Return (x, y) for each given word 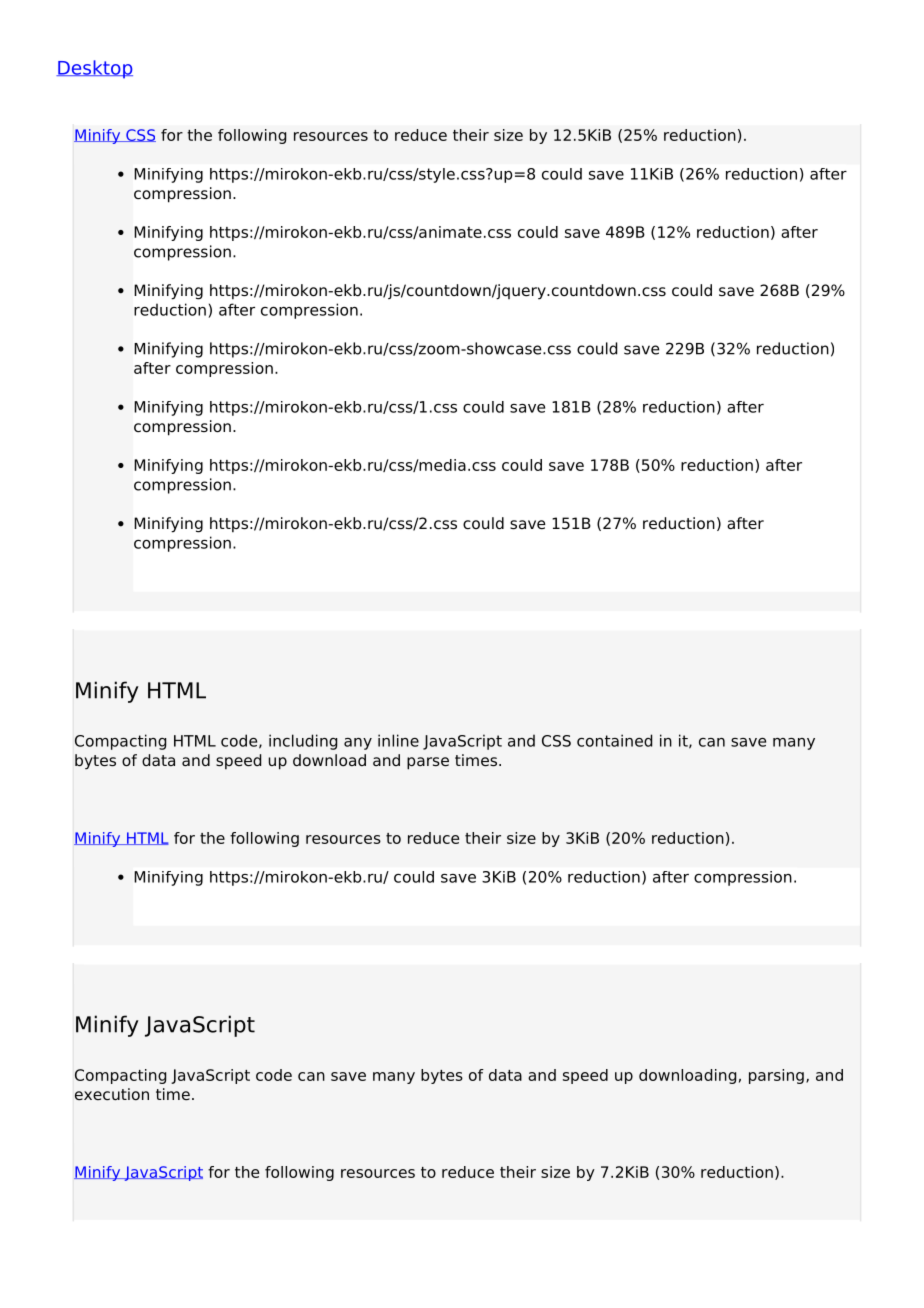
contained (614, 740)
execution (112, 1094)
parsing (776, 1076)
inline (398, 740)
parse (428, 763)
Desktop (94, 69)
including (303, 742)
